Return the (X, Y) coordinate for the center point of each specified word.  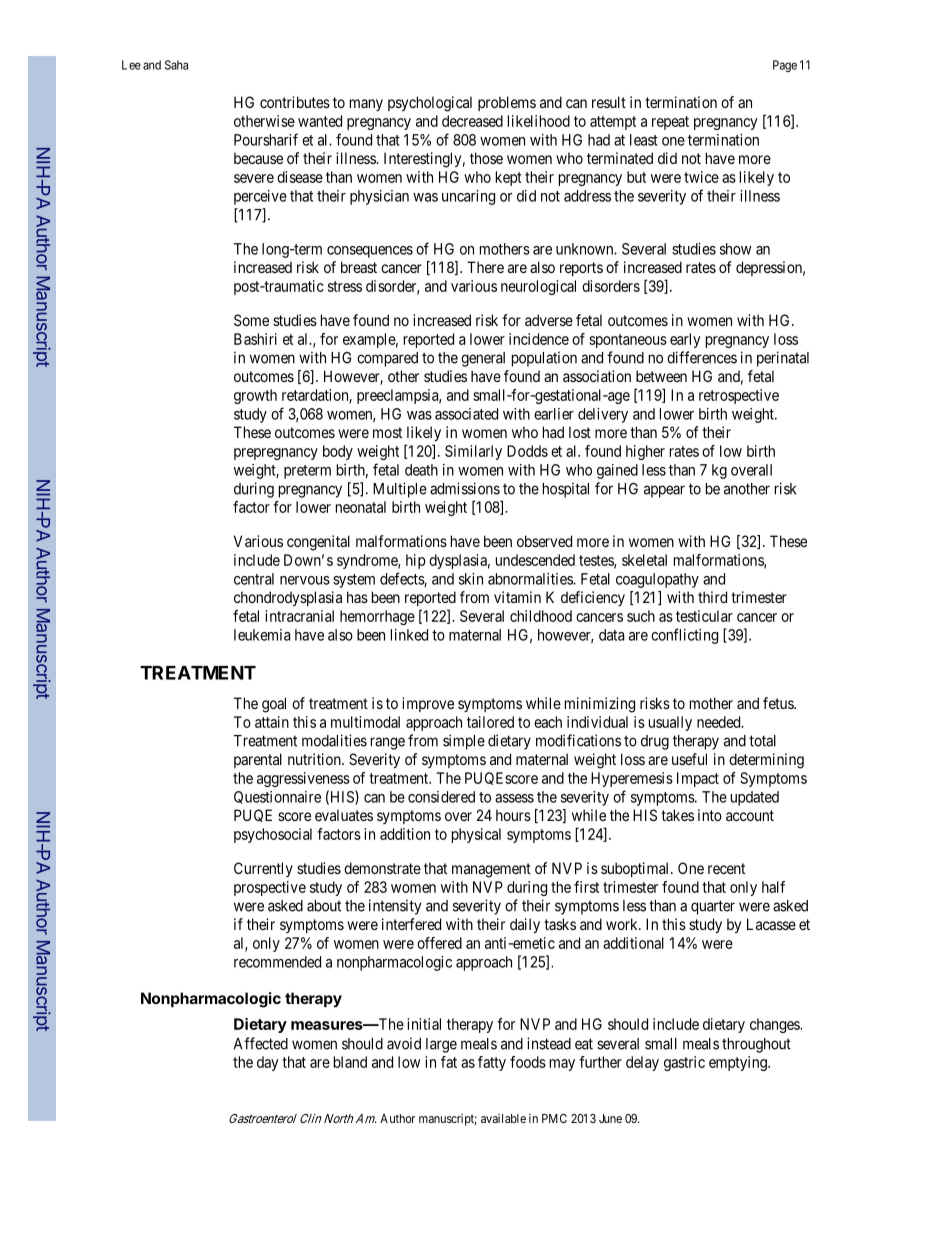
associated (466, 414)
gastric (684, 1063)
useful (689, 759)
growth (255, 396)
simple (464, 742)
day (268, 1063)
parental (258, 760)
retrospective (739, 396)
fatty (492, 1063)
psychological (430, 104)
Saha (176, 65)
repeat (670, 123)
